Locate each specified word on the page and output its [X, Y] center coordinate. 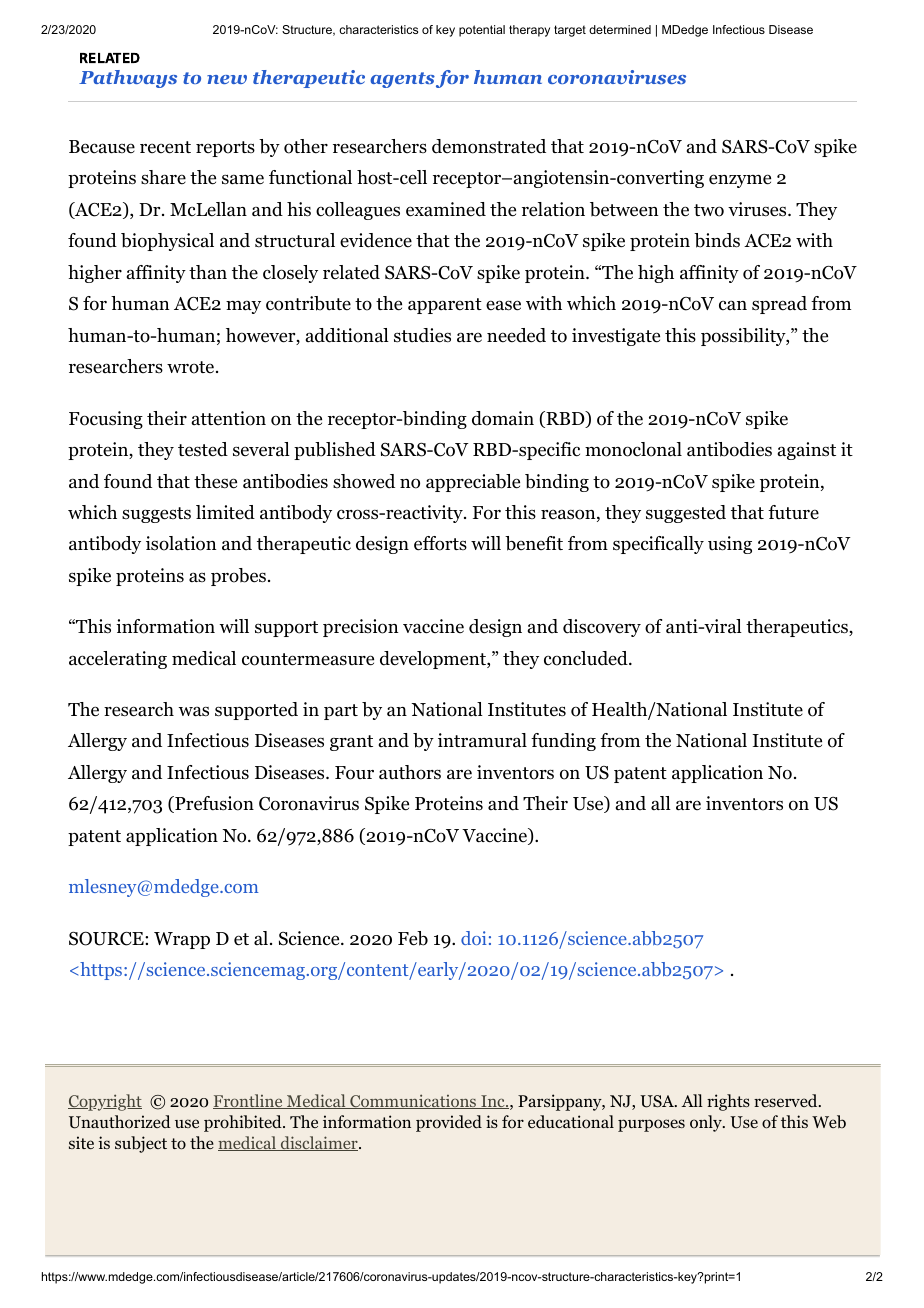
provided [449, 1123]
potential [482, 31]
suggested [686, 514]
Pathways [128, 79]
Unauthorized [120, 1122]
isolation [181, 543]
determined [620, 29]
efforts [440, 543]
